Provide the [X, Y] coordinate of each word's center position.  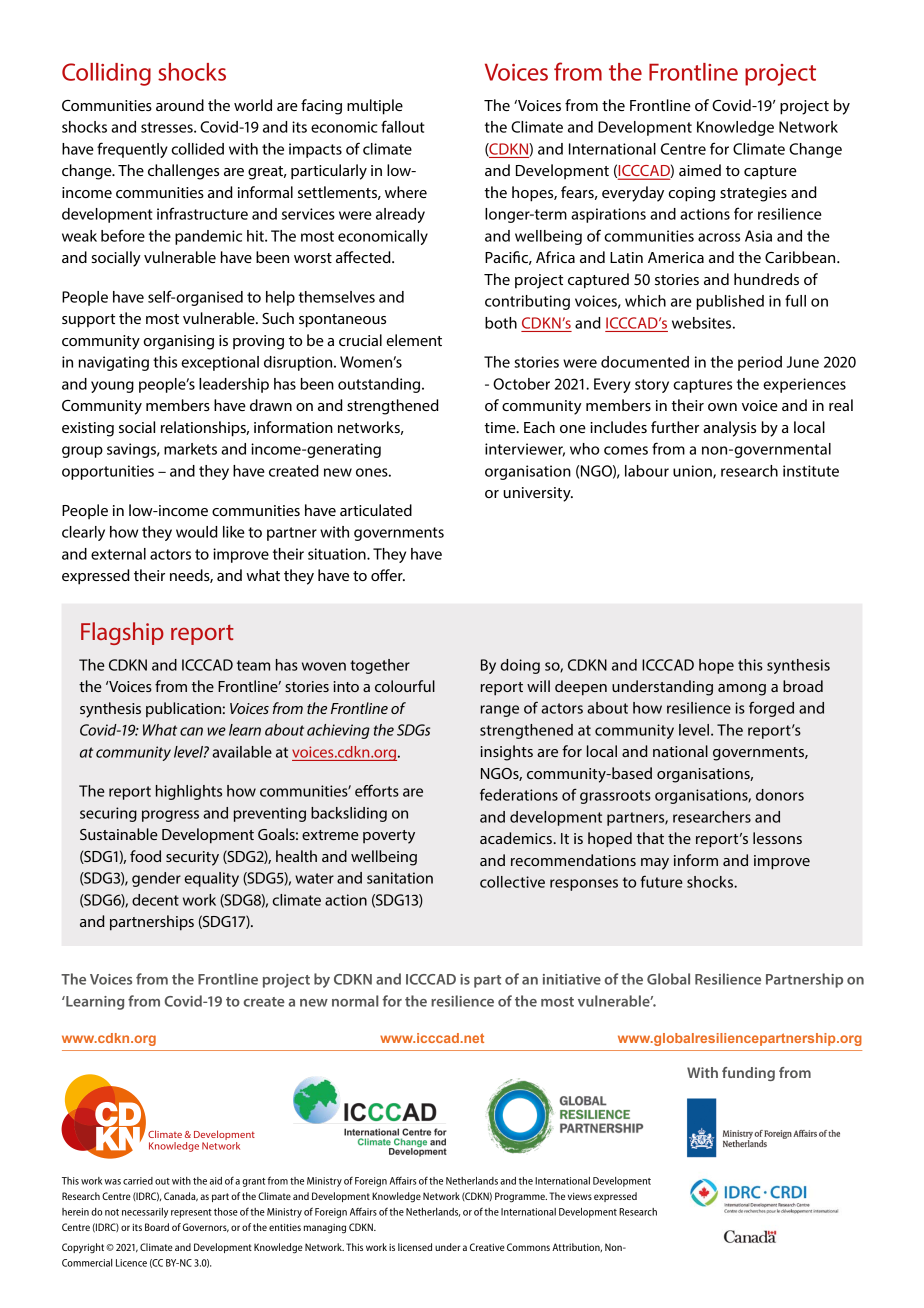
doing [520, 666]
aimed [700, 170]
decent [155, 900]
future [661, 881]
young [112, 387]
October [521, 384]
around [180, 105]
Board [157, 1227]
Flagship [122, 633]
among [742, 690]
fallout [403, 126]
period [760, 363]
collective [512, 882]
